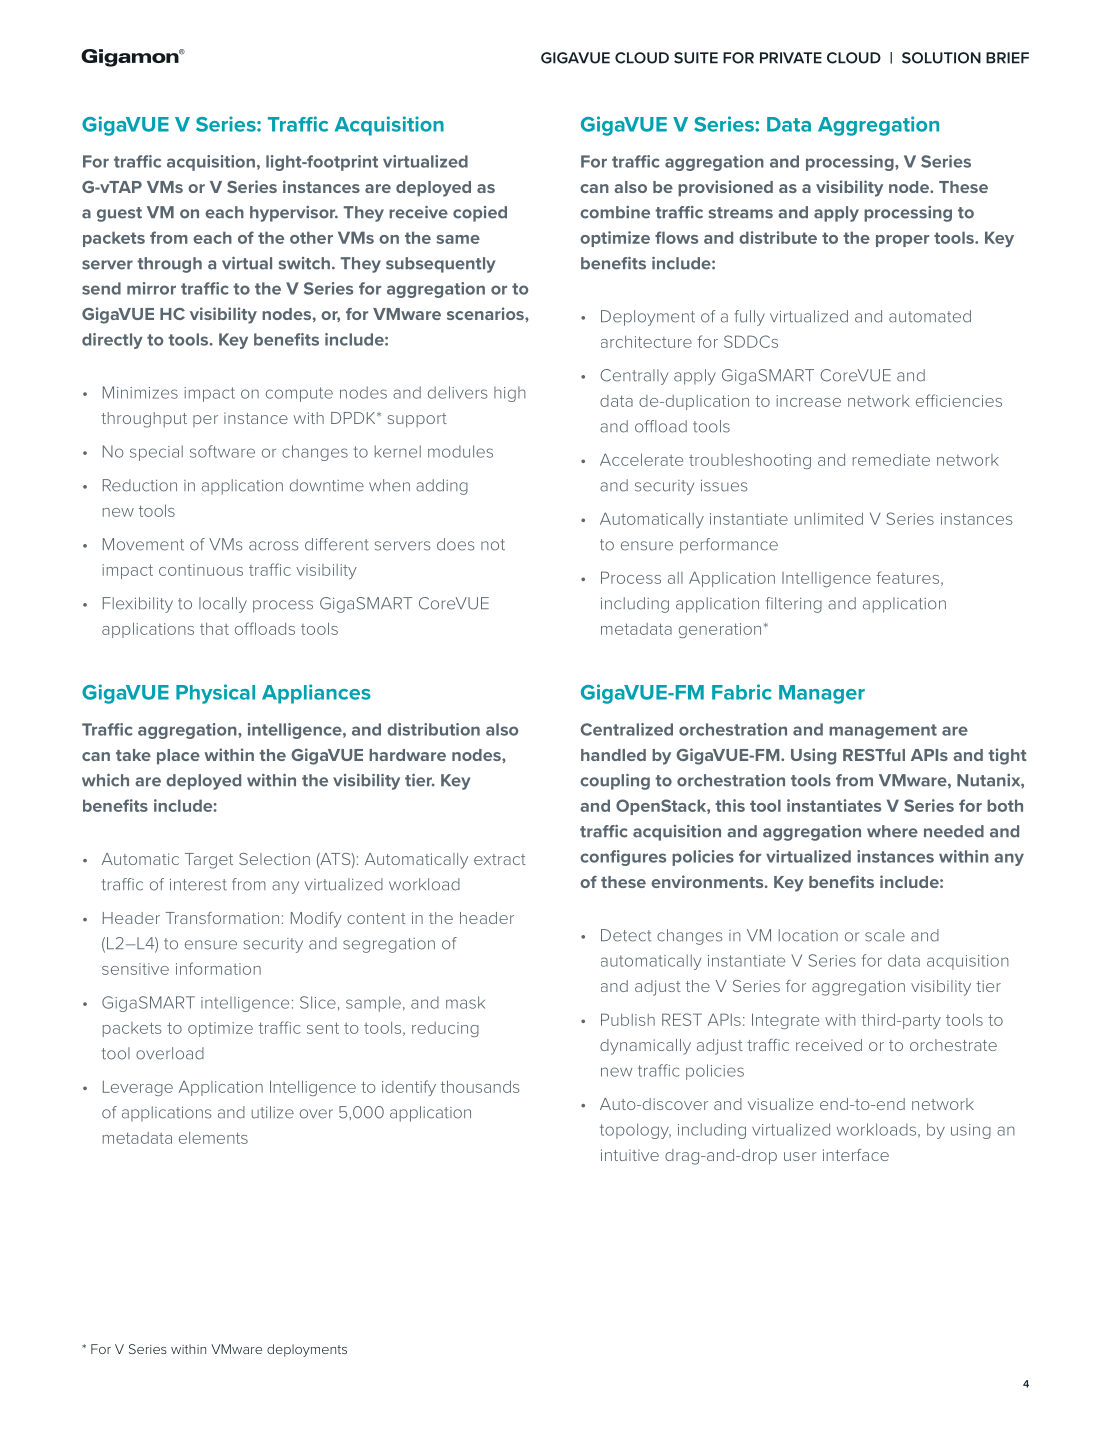 The width and height of the image is (1111, 1438). I want to click on topology, so click(635, 1131).
